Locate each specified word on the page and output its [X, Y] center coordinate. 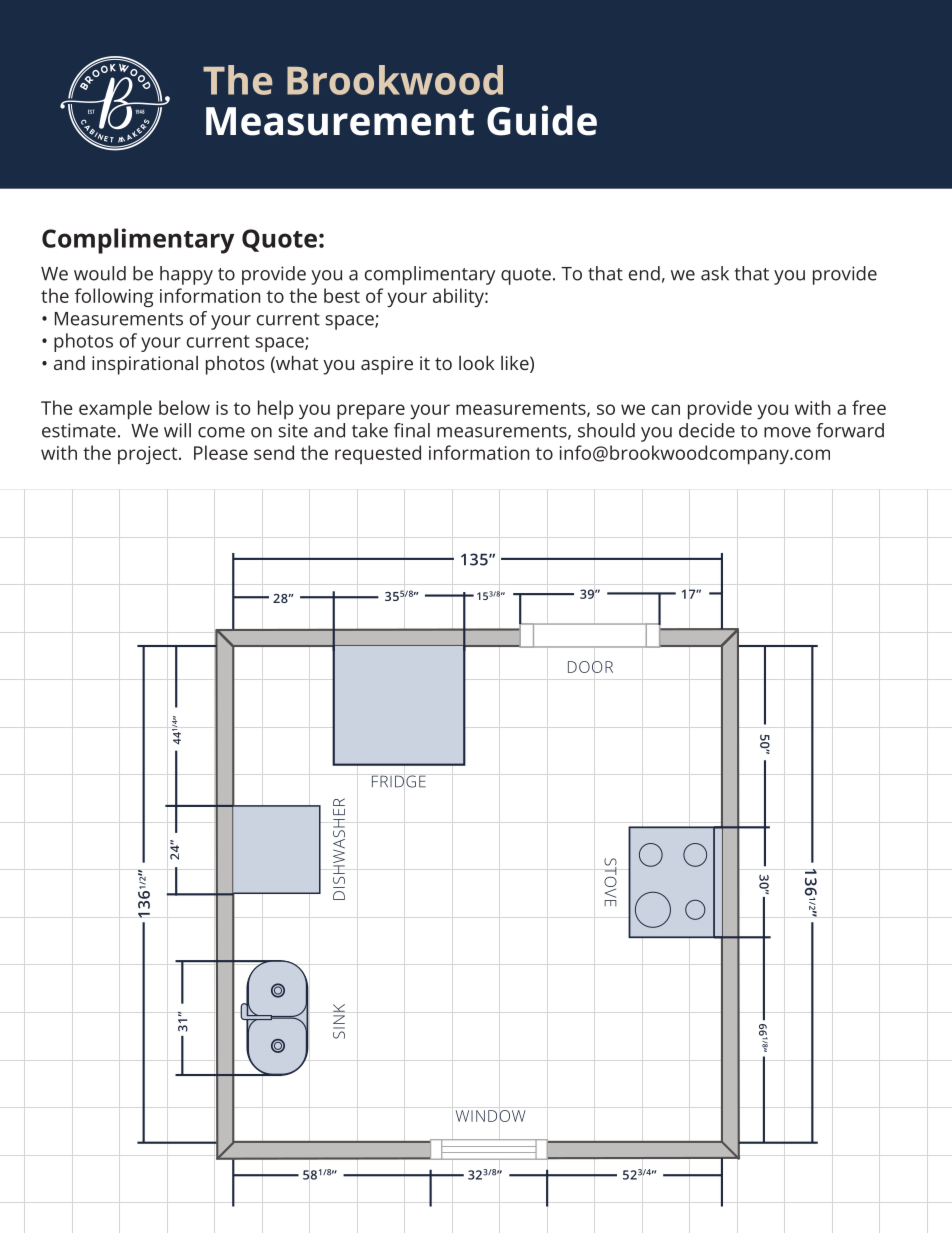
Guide [542, 120]
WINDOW [491, 1116]
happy [186, 275]
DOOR [590, 667]
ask [715, 273]
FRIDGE [399, 781]
